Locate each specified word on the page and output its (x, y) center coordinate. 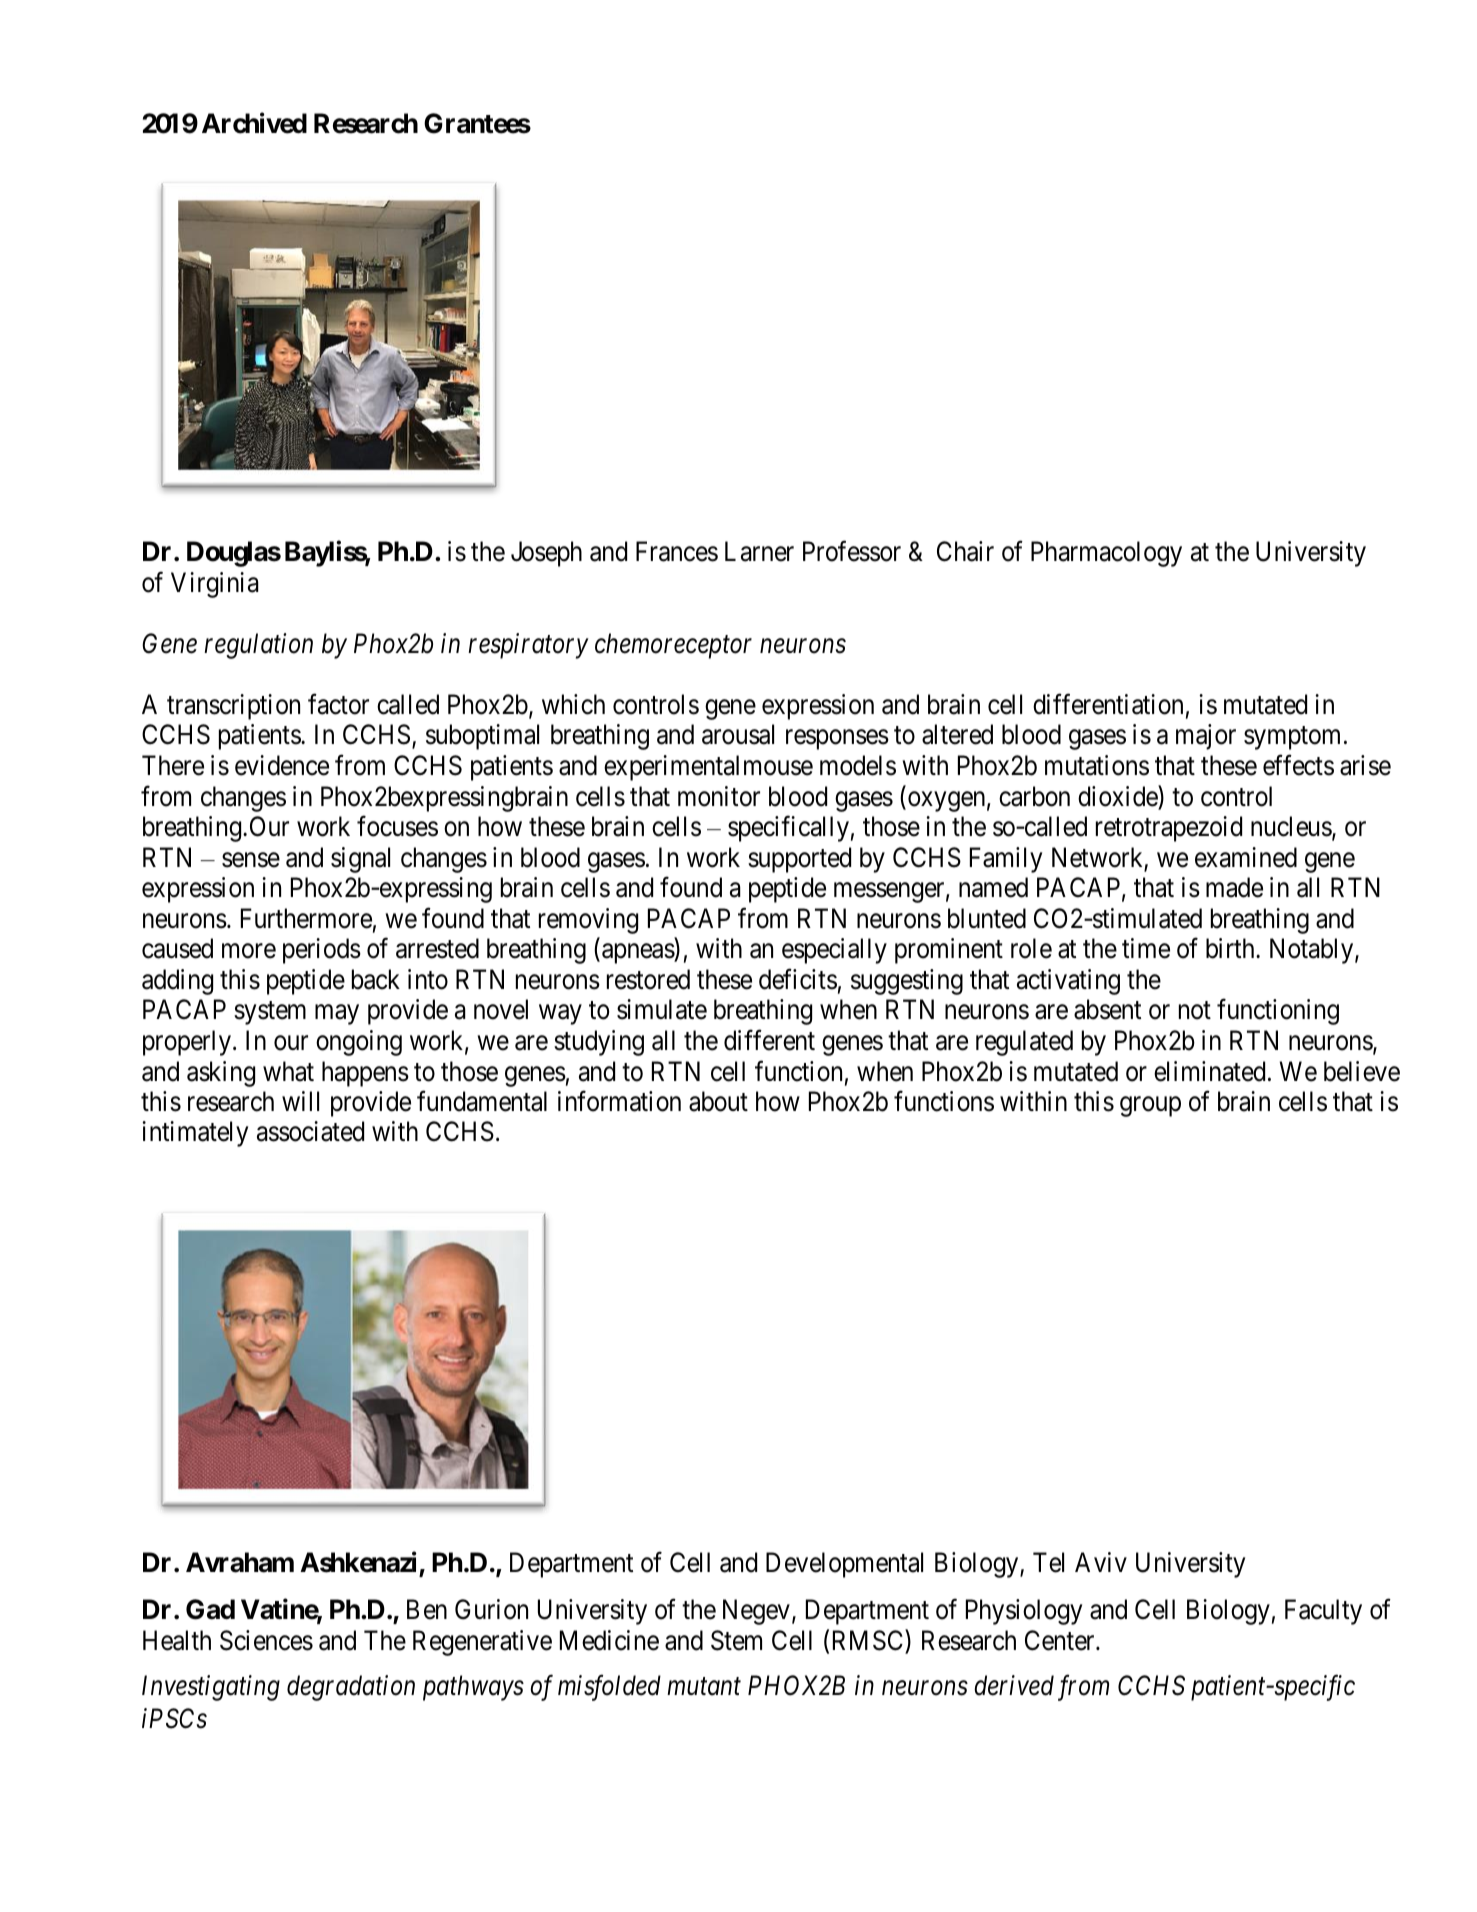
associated (310, 1131)
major (1206, 737)
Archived (254, 123)
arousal (738, 734)
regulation (258, 646)
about (718, 1101)
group (1150, 1107)
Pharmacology (1106, 554)
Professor (852, 551)
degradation (351, 1688)
